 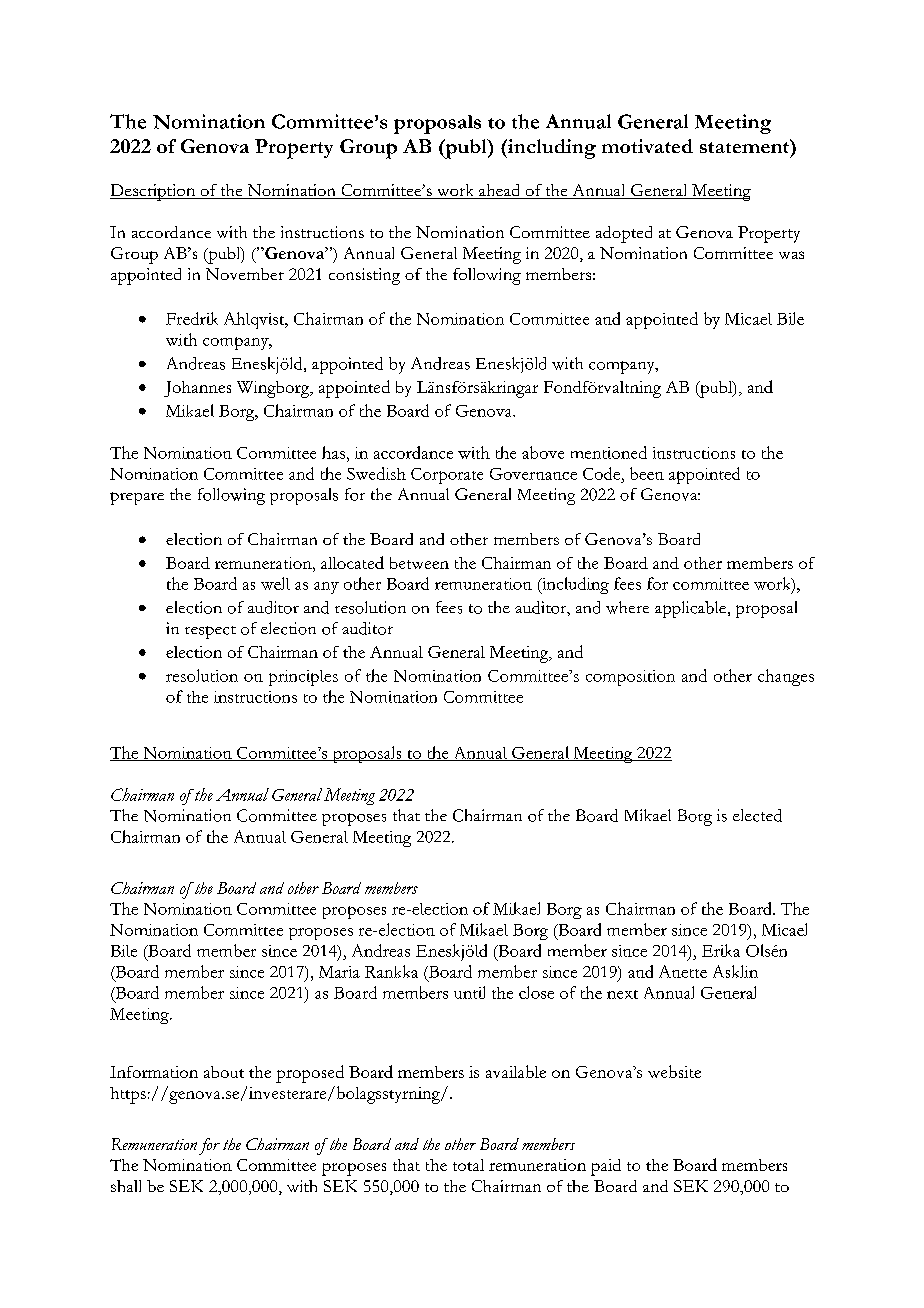 What do you see at coordinates (303, 678) in the image?
I see `principles` at bounding box center [303, 678].
